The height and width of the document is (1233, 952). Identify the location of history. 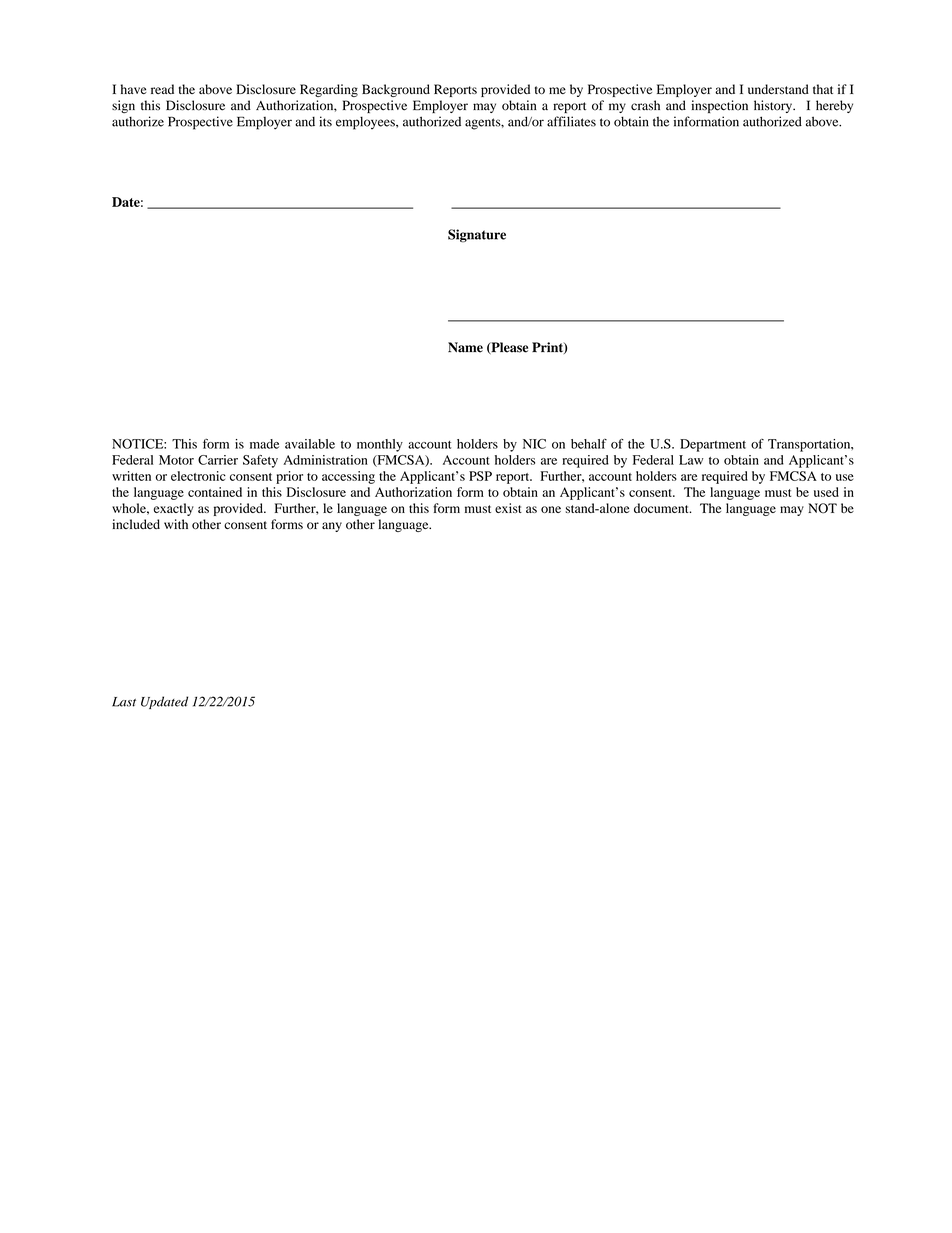
(774, 106).
